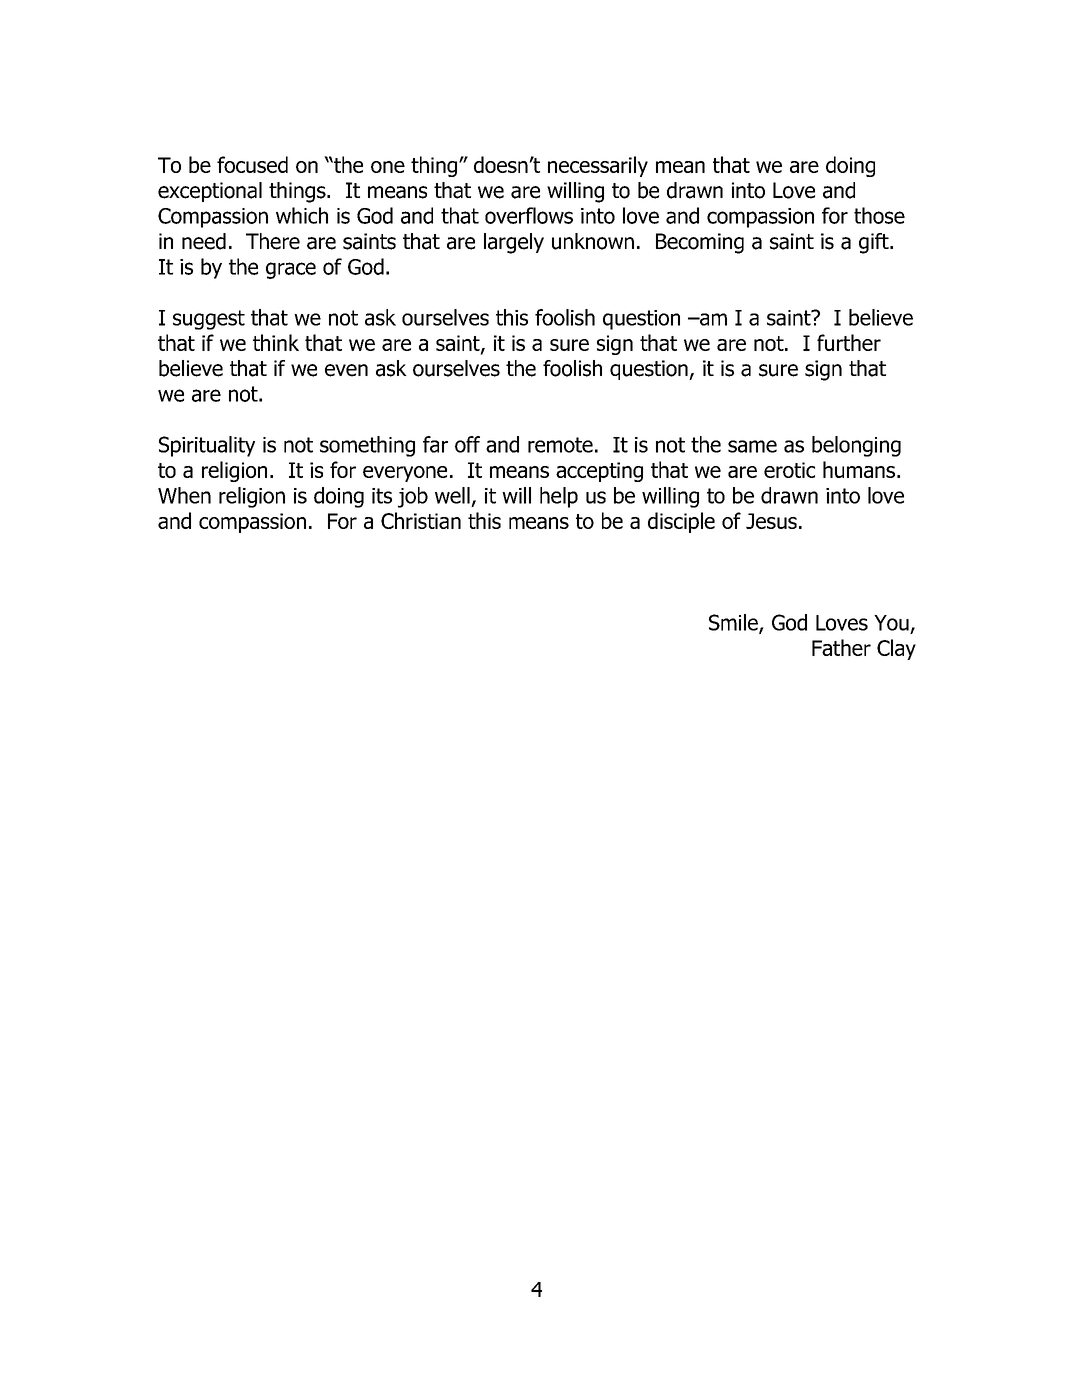  What do you see at coordinates (598, 166) in the image?
I see `necessarily` at bounding box center [598, 166].
